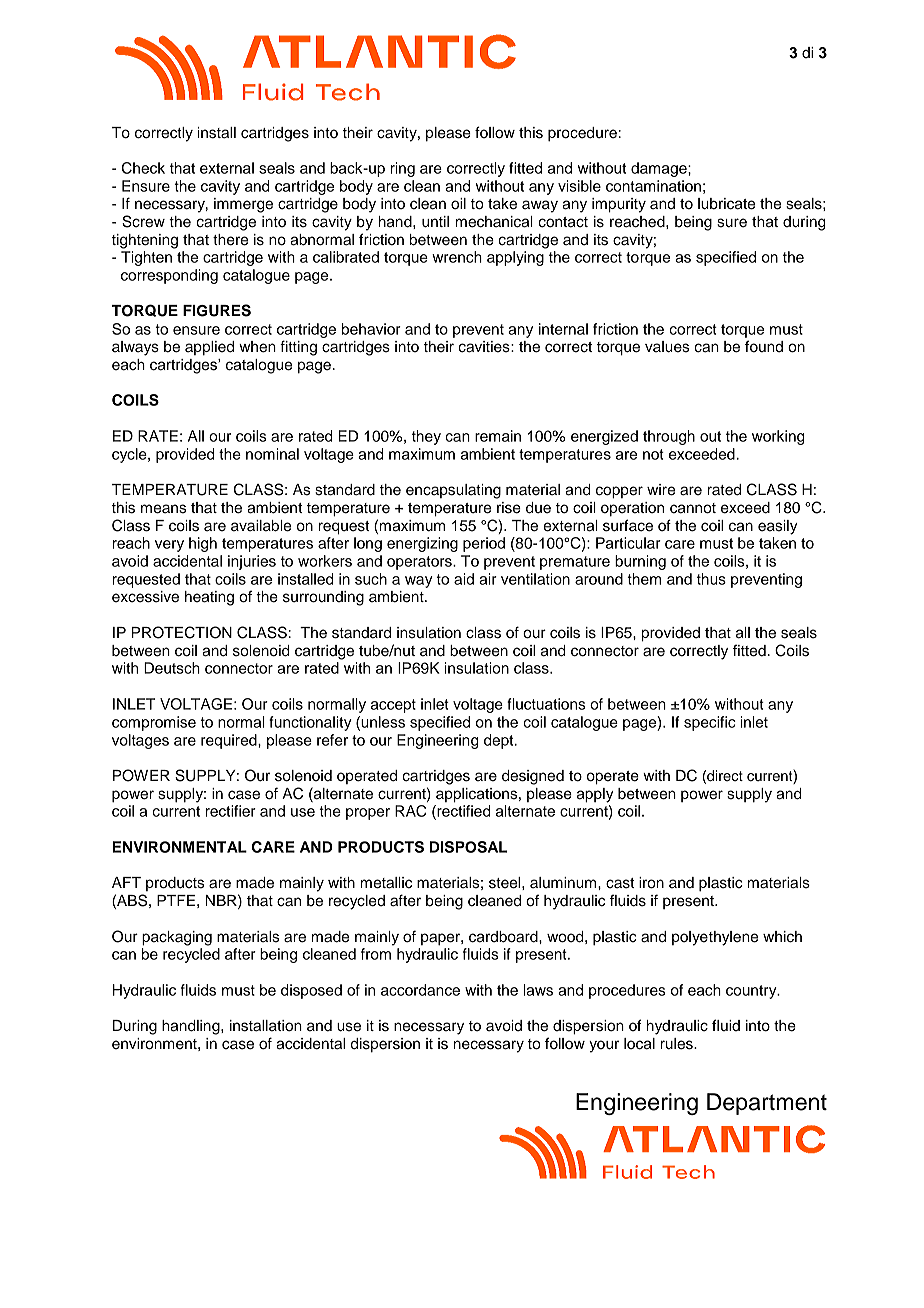 This screenshot has height=1308, width=924. Describe the element at coordinates (230, 741) in the screenshot. I see `required` at that location.
